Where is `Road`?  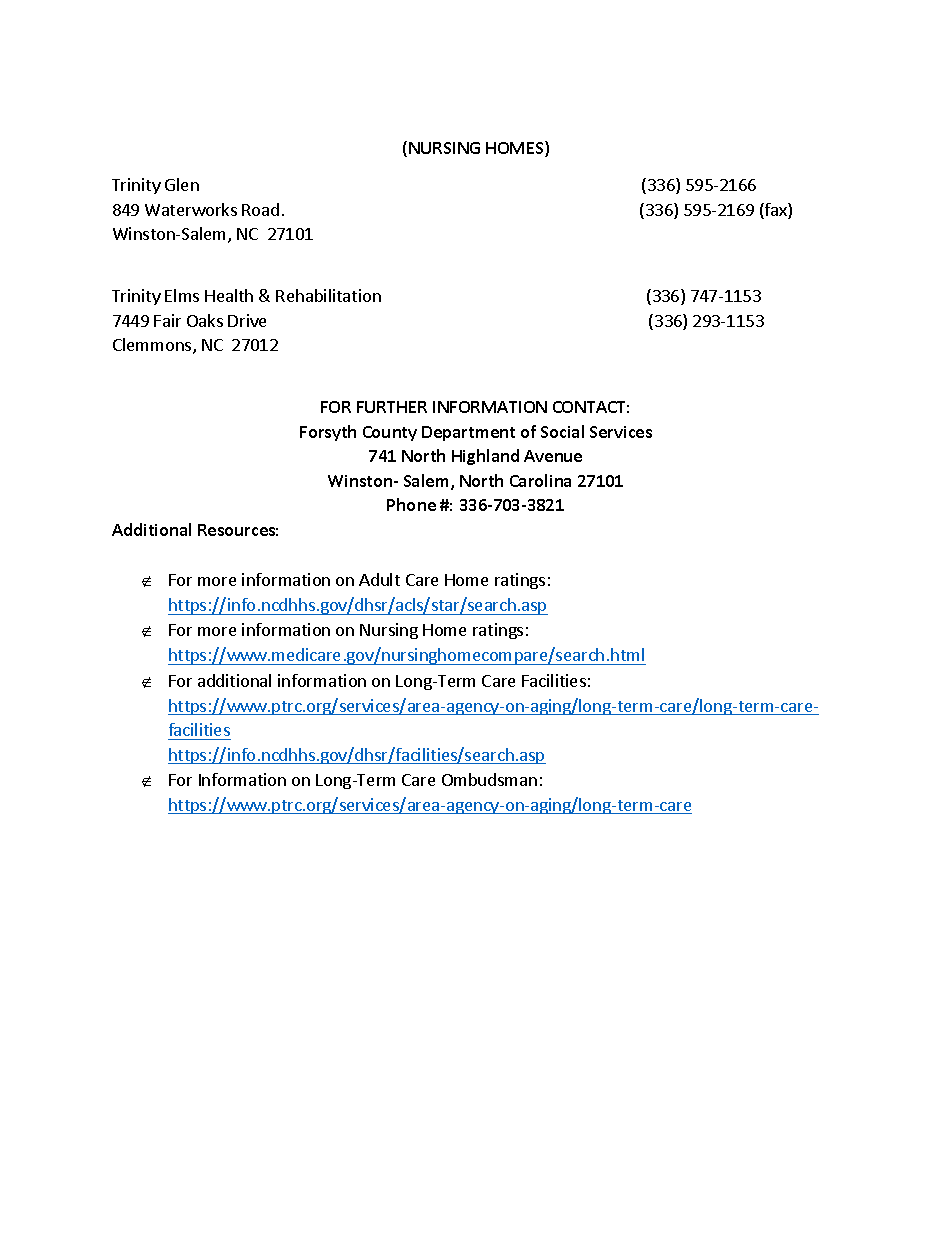 Road is located at coordinates (260, 209).
